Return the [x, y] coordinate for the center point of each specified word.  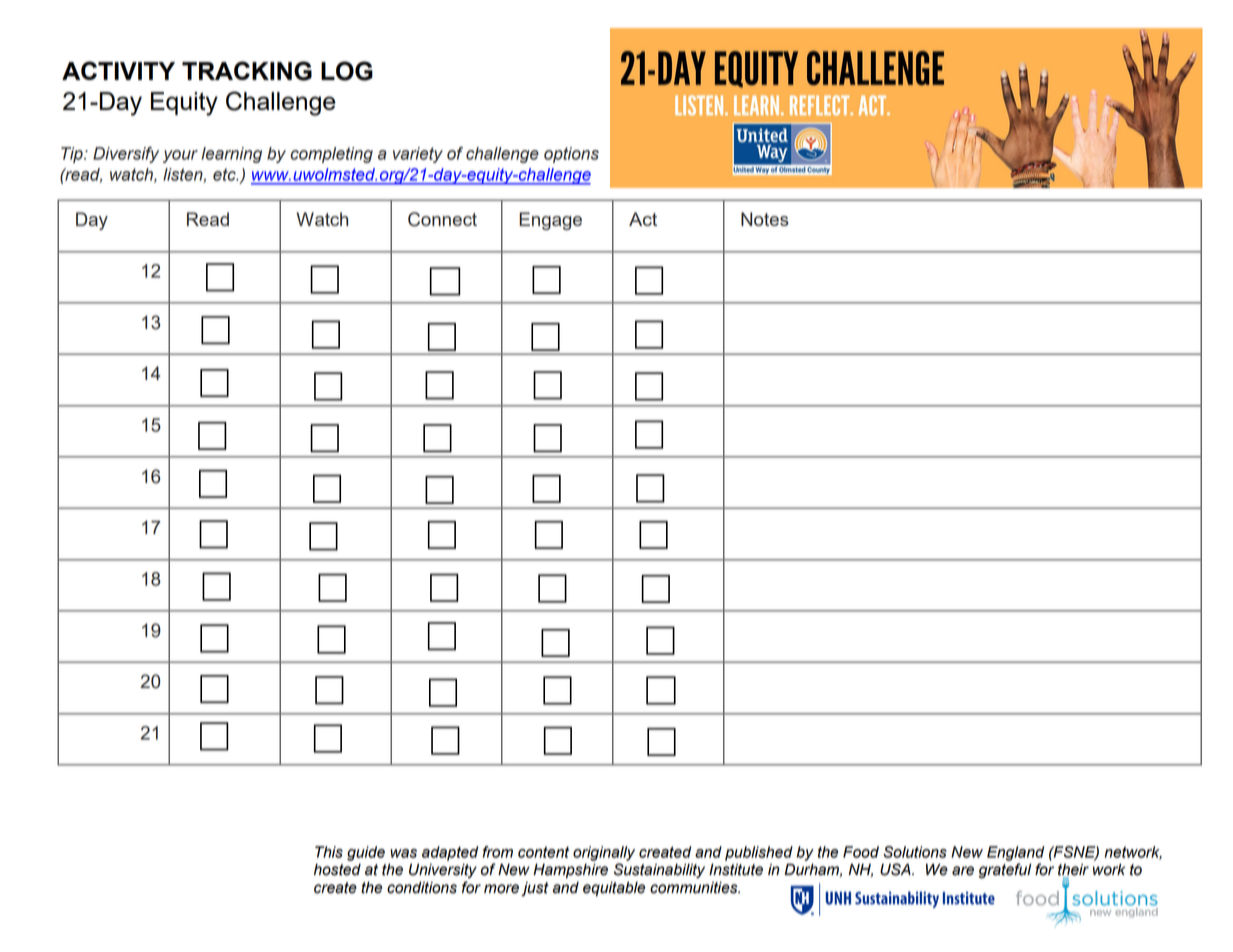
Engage [550, 221]
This [329, 852]
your [180, 156]
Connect [442, 219]
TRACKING [247, 71]
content [543, 852]
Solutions [915, 852]
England [1015, 853]
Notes [765, 219]
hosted [337, 870]
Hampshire [570, 871]
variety [418, 155]
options [571, 155]
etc [225, 174]
